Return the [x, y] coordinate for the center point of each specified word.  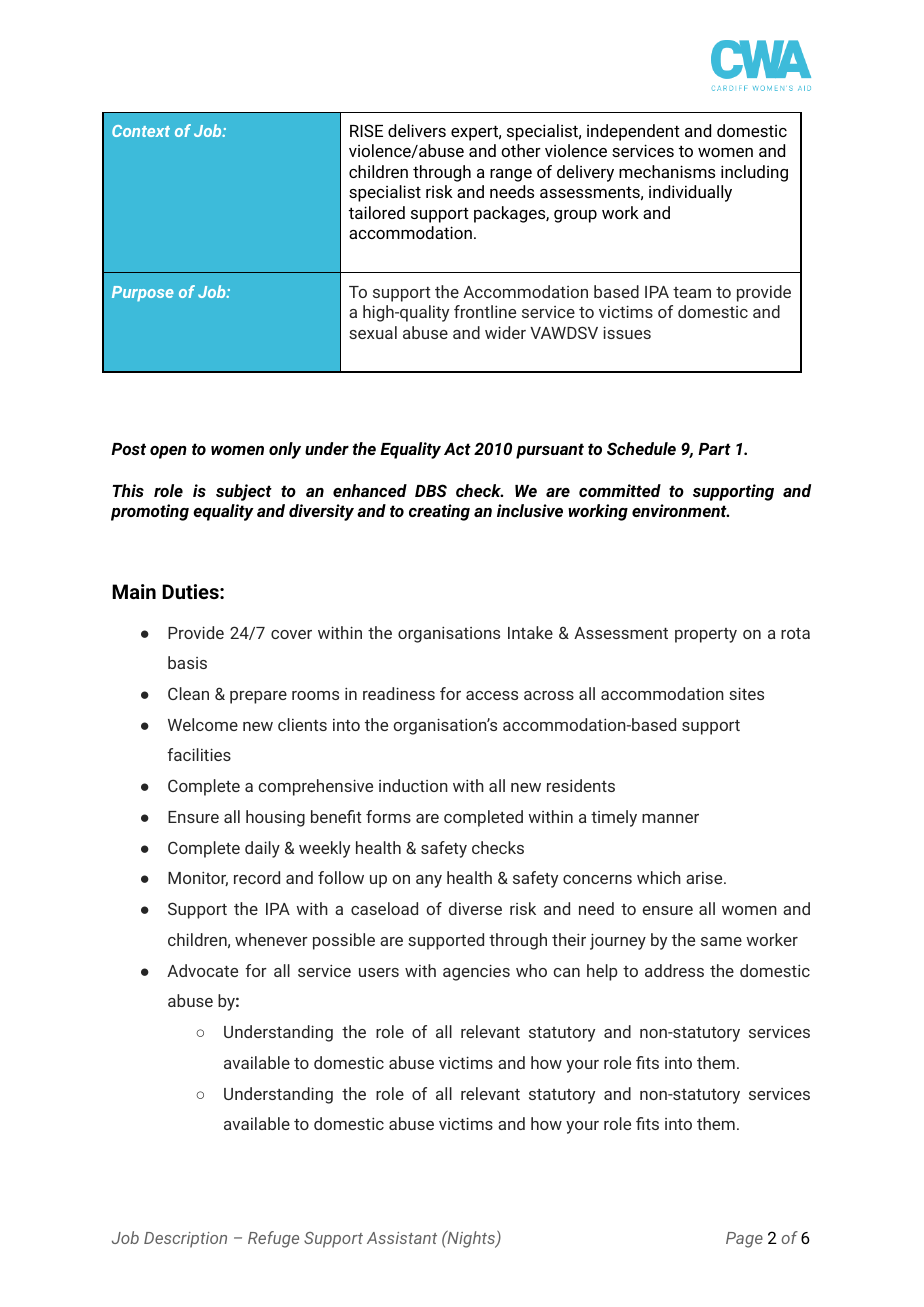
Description [185, 1240]
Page [744, 1240]
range [511, 175]
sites [746, 693]
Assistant [402, 1238]
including [754, 173]
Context [141, 131]
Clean [188, 693]
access [492, 695]
